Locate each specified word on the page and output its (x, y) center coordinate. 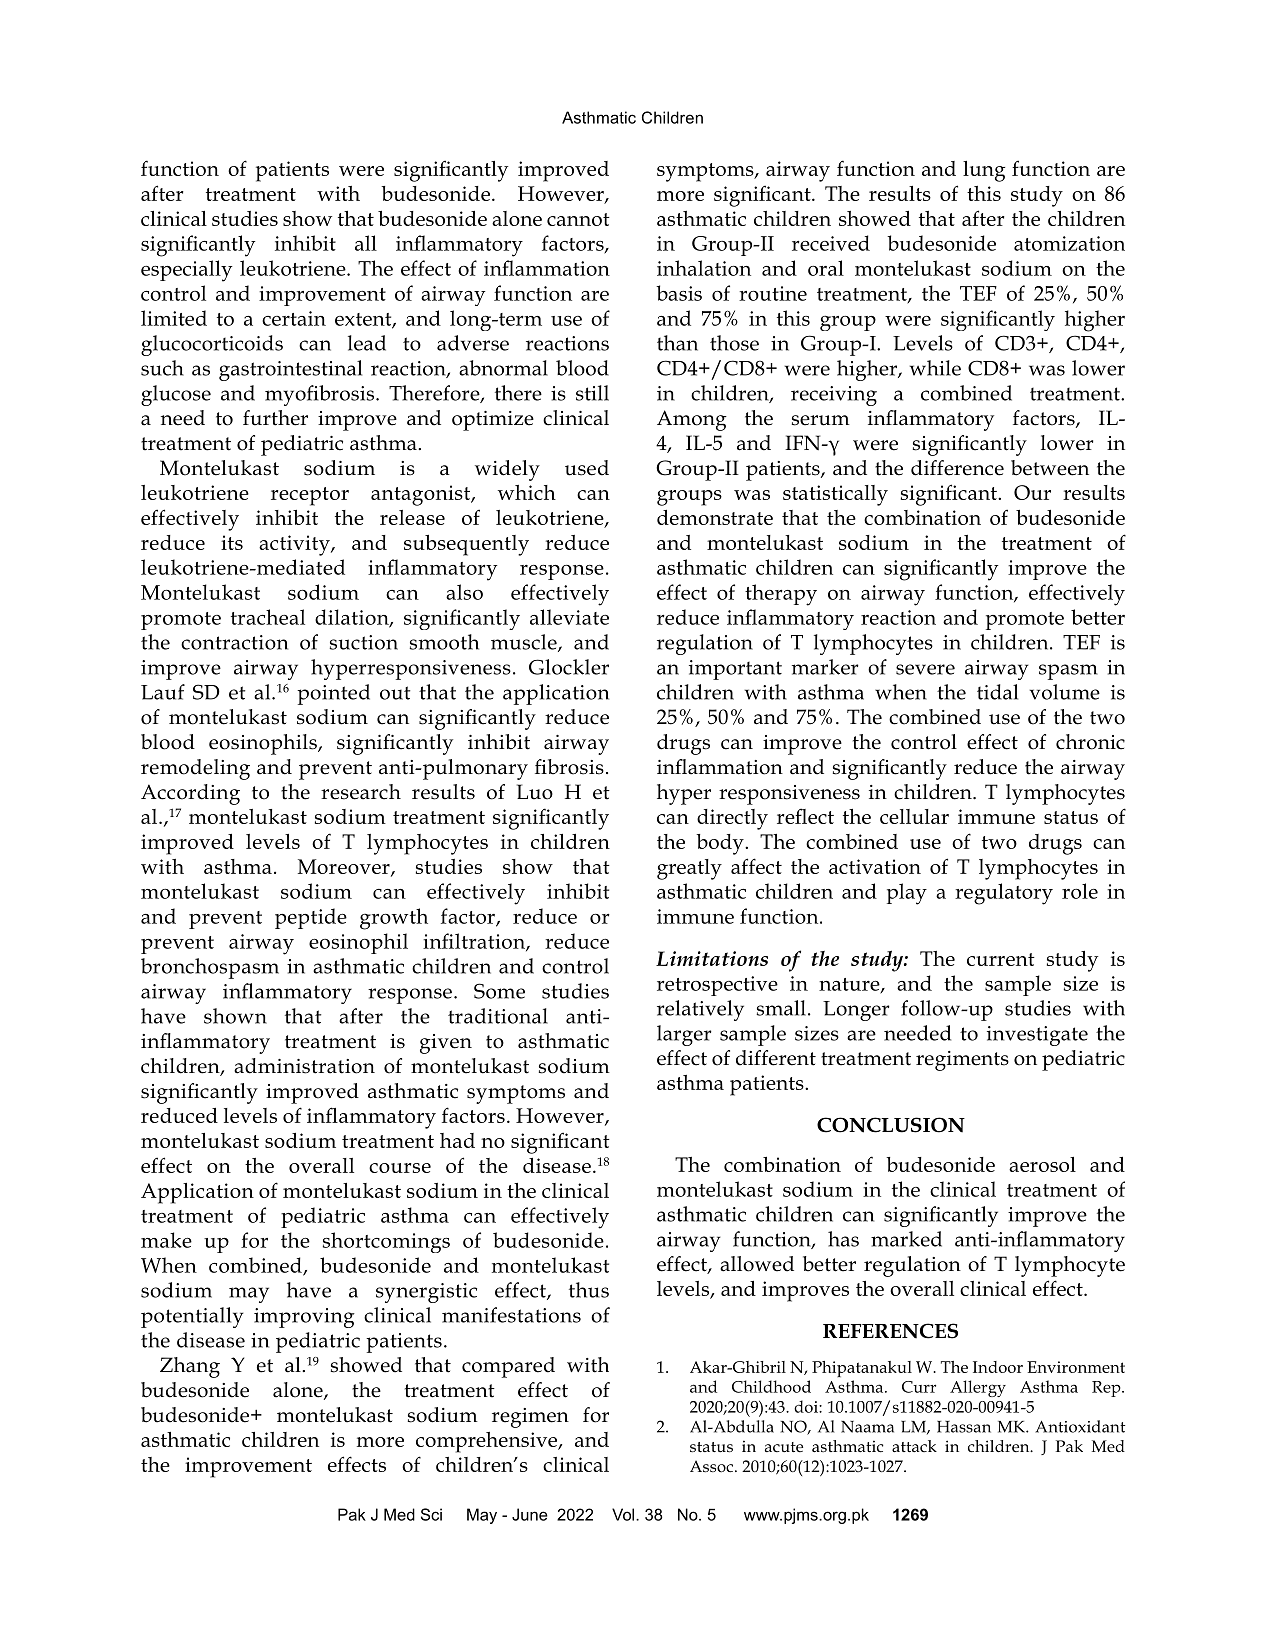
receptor (310, 496)
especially (186, 271)
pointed (333, 694)
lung (984, 171)
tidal (997, 692)
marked (906, 1239)
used (587, 468)
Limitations (712, 958)
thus (589, 1290)
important (735, 670)
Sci (431, 1514)
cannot (578, 219)
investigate (1037, 1036)
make (166, 1240)
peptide (311, 918)
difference (957, 468)
